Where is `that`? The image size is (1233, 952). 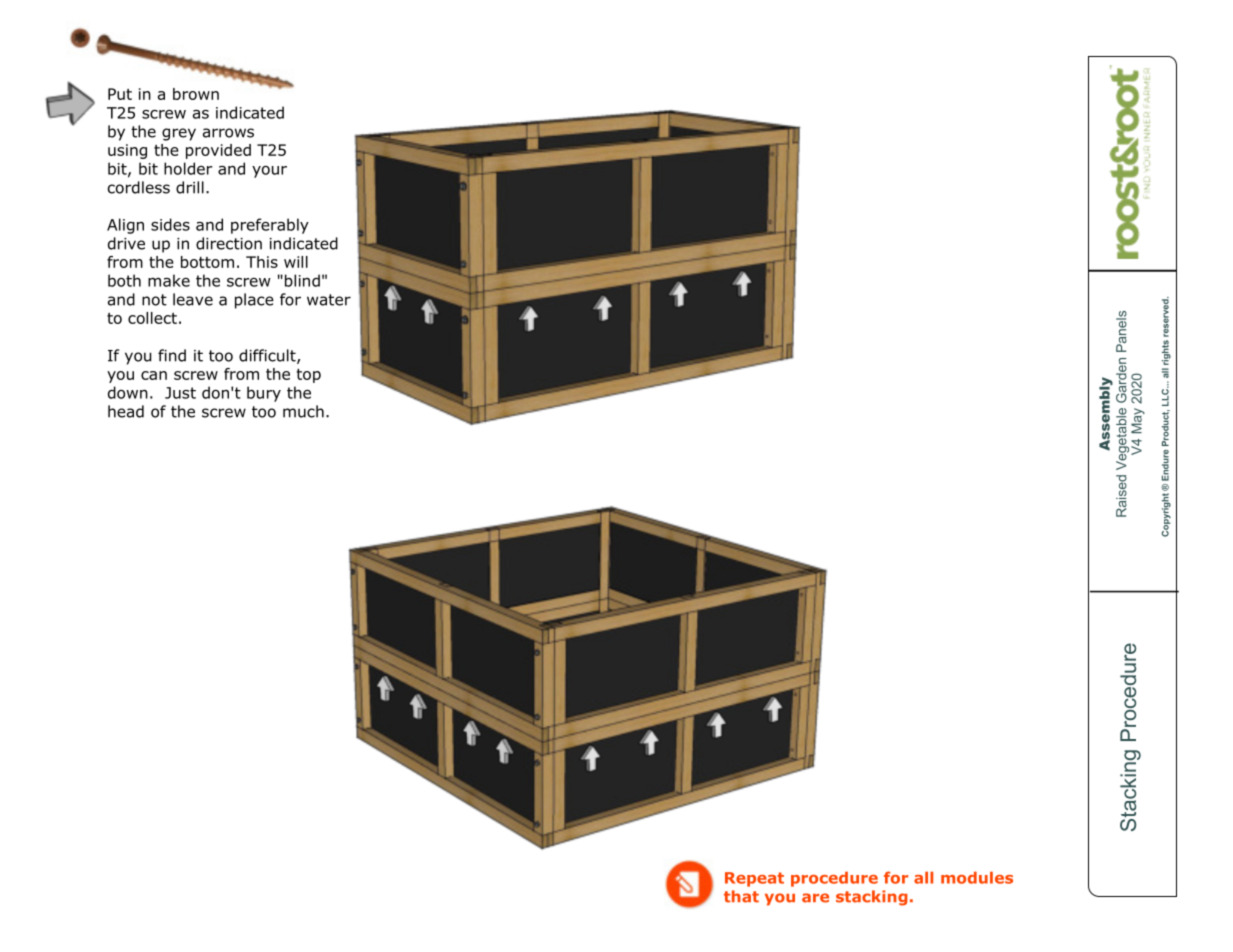
that is located at coordinates (741, 896).
